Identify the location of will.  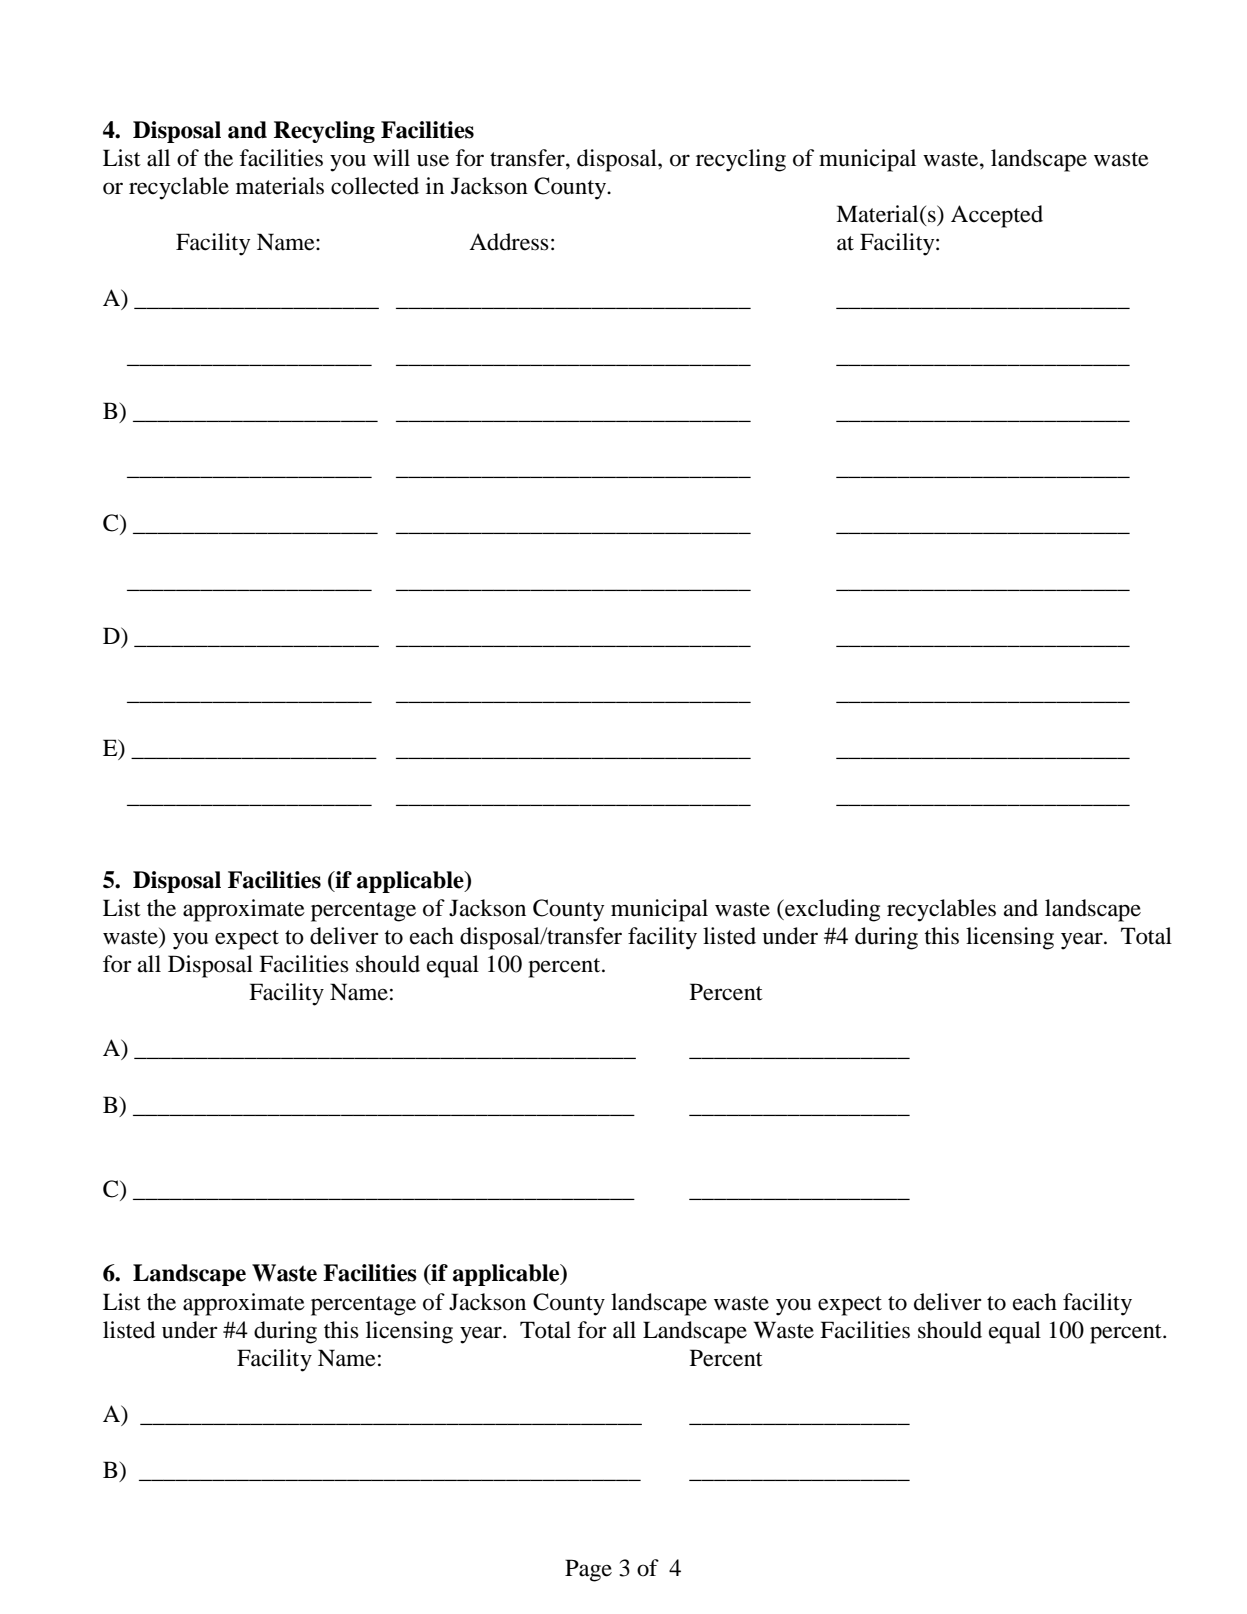
(391, 157).
